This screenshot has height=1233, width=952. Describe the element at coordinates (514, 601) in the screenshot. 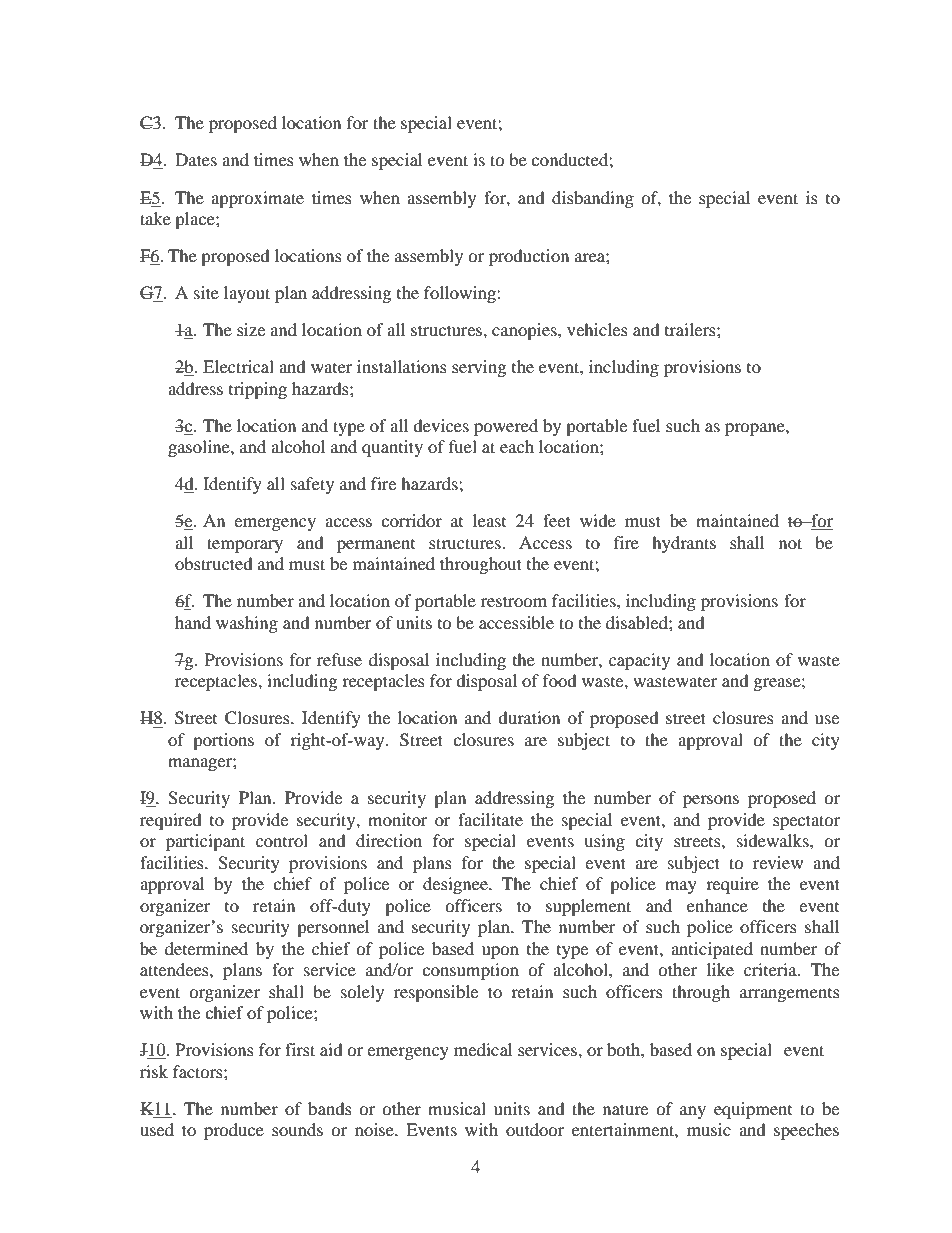

I see `restroom` at that location.
